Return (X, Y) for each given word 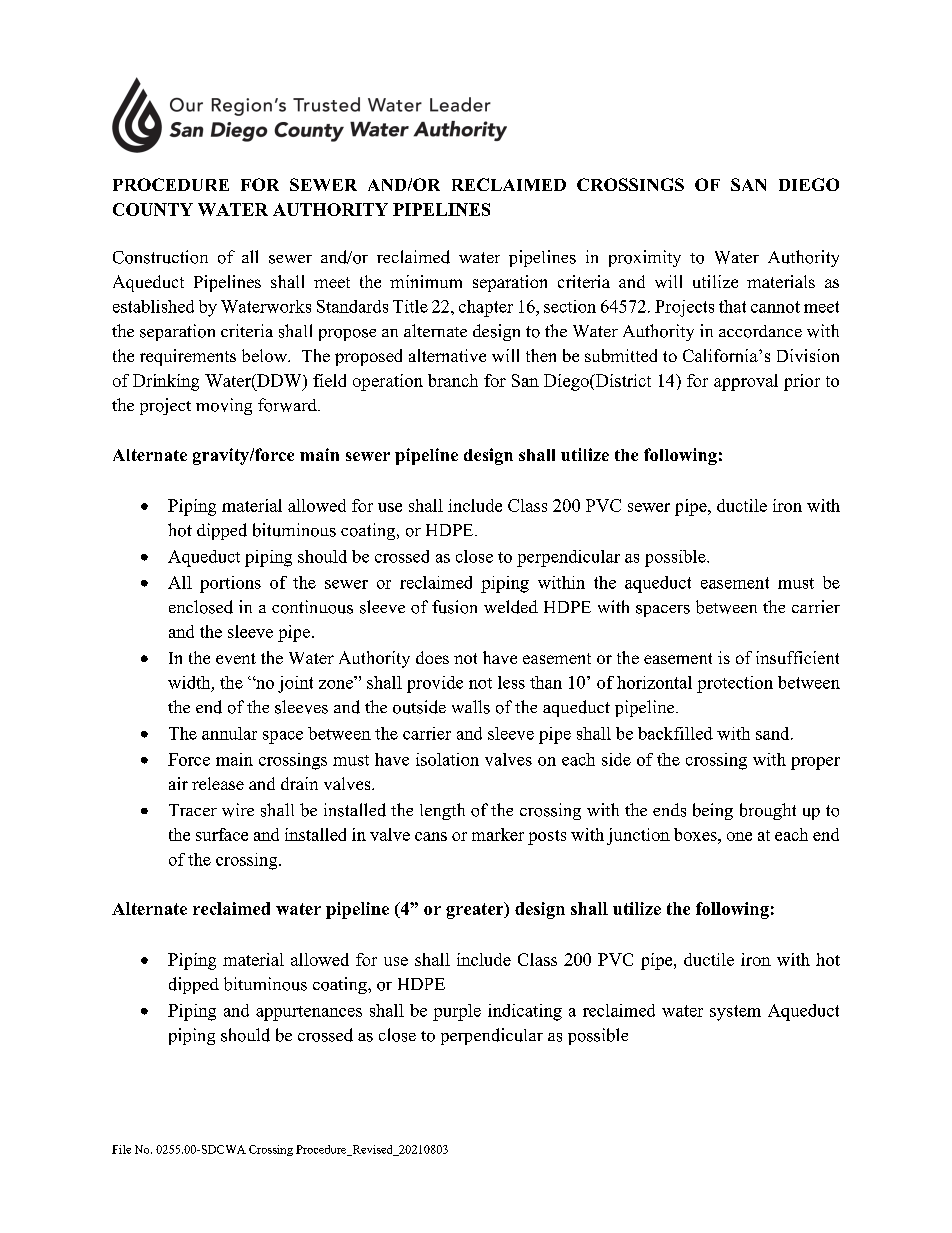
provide (435, 684)
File (121, 1149)
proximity (645, 258)
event (236, 658)
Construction (160, 257)
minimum (426, 281)
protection (735, 684)
